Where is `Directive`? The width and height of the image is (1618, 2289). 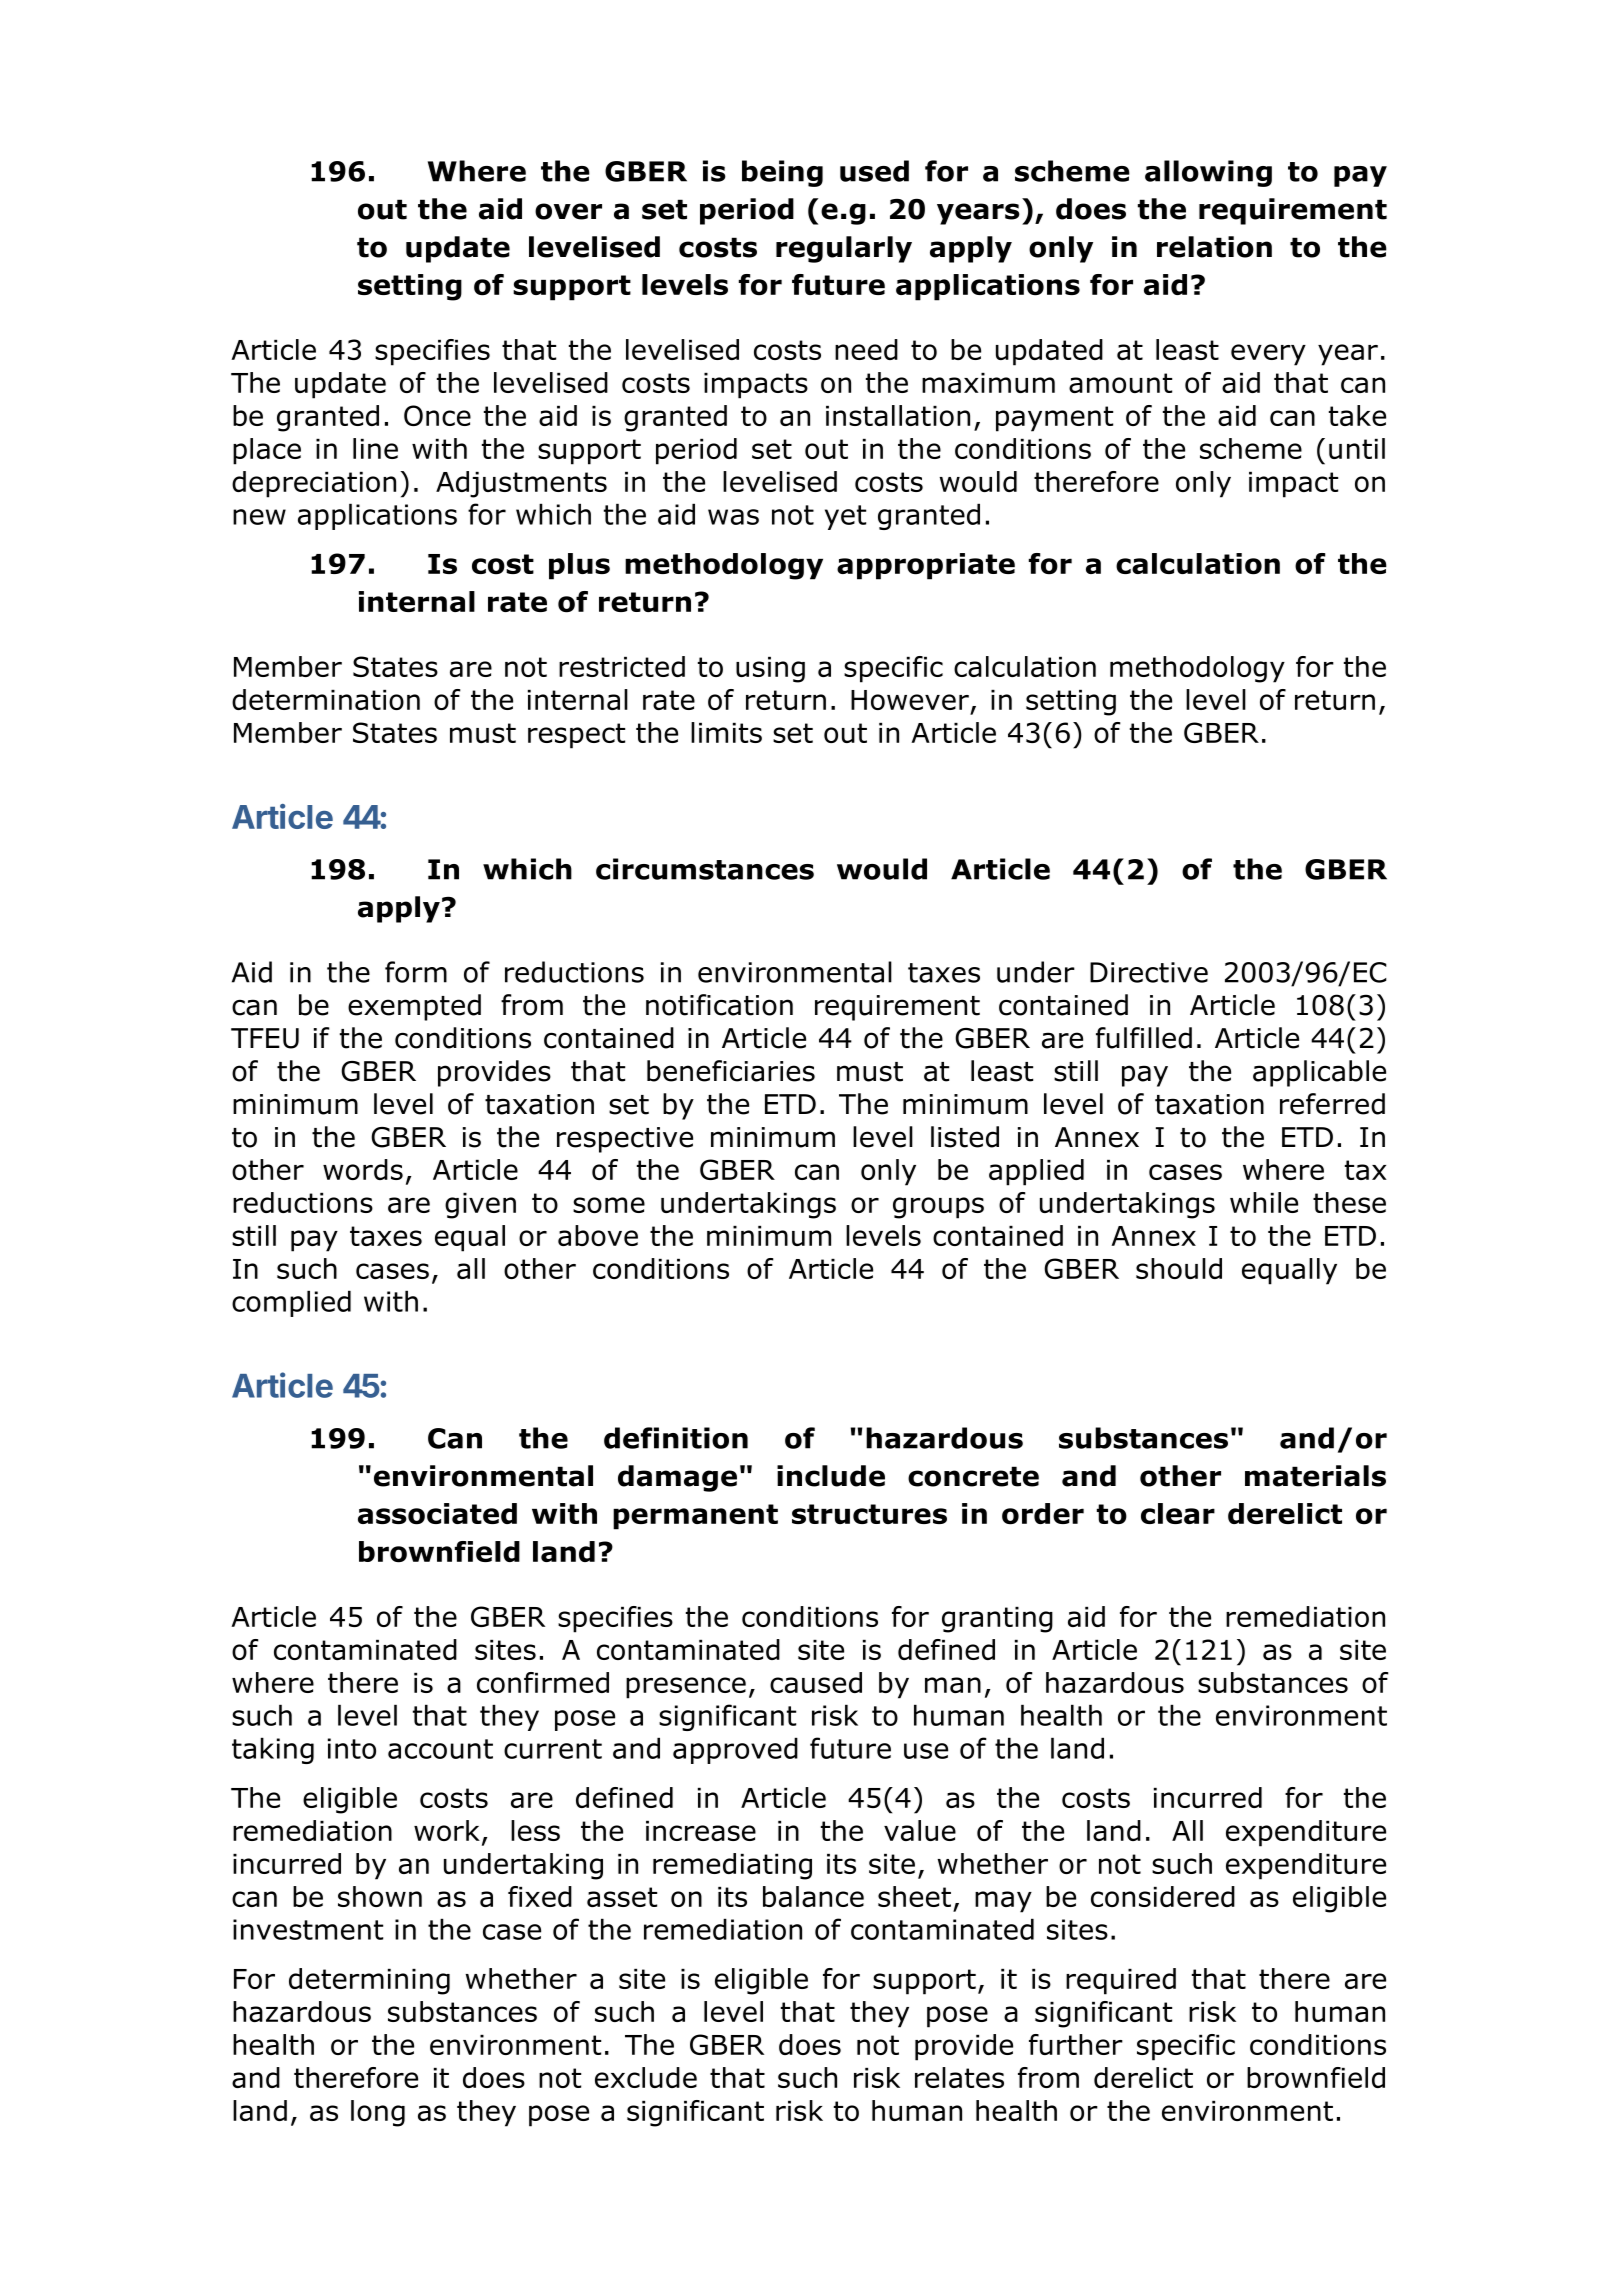
Directive is located at coordinates (1149, 972).
